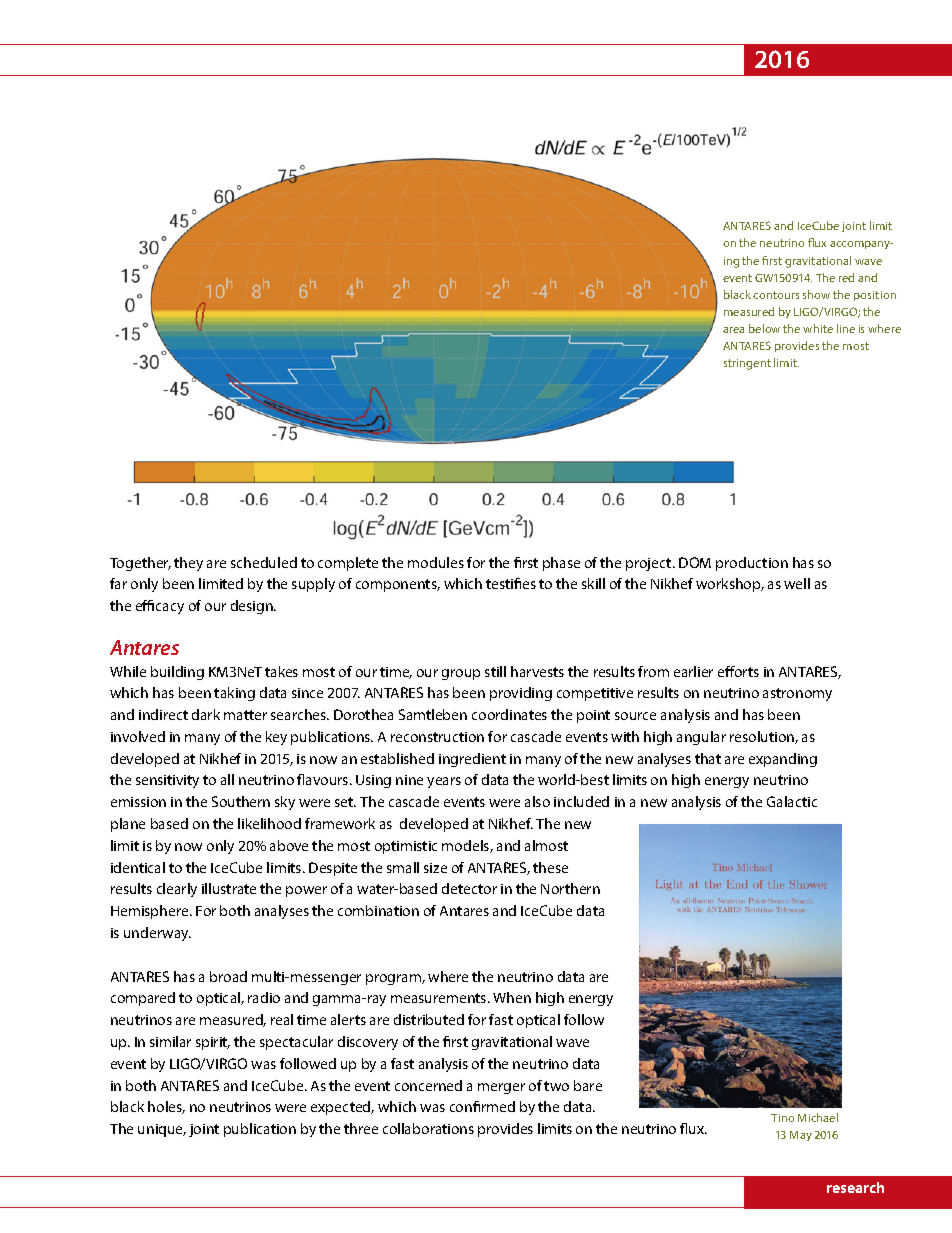 Image resolution: width=952 pixels, height=1233 pixels. I want to click on they, so click(188, 564).
